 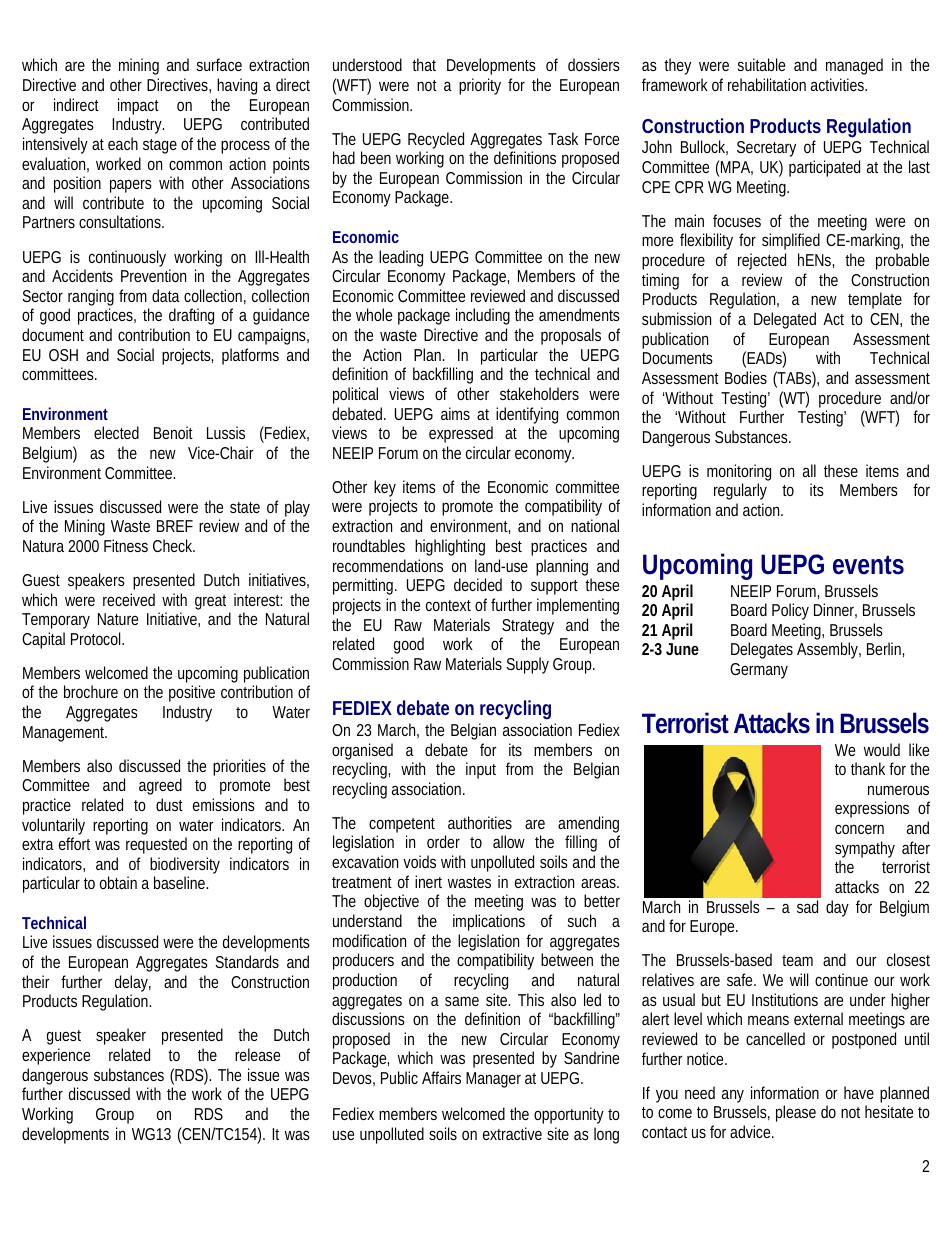 I want to click on priority, so click(x=480, y=86).
